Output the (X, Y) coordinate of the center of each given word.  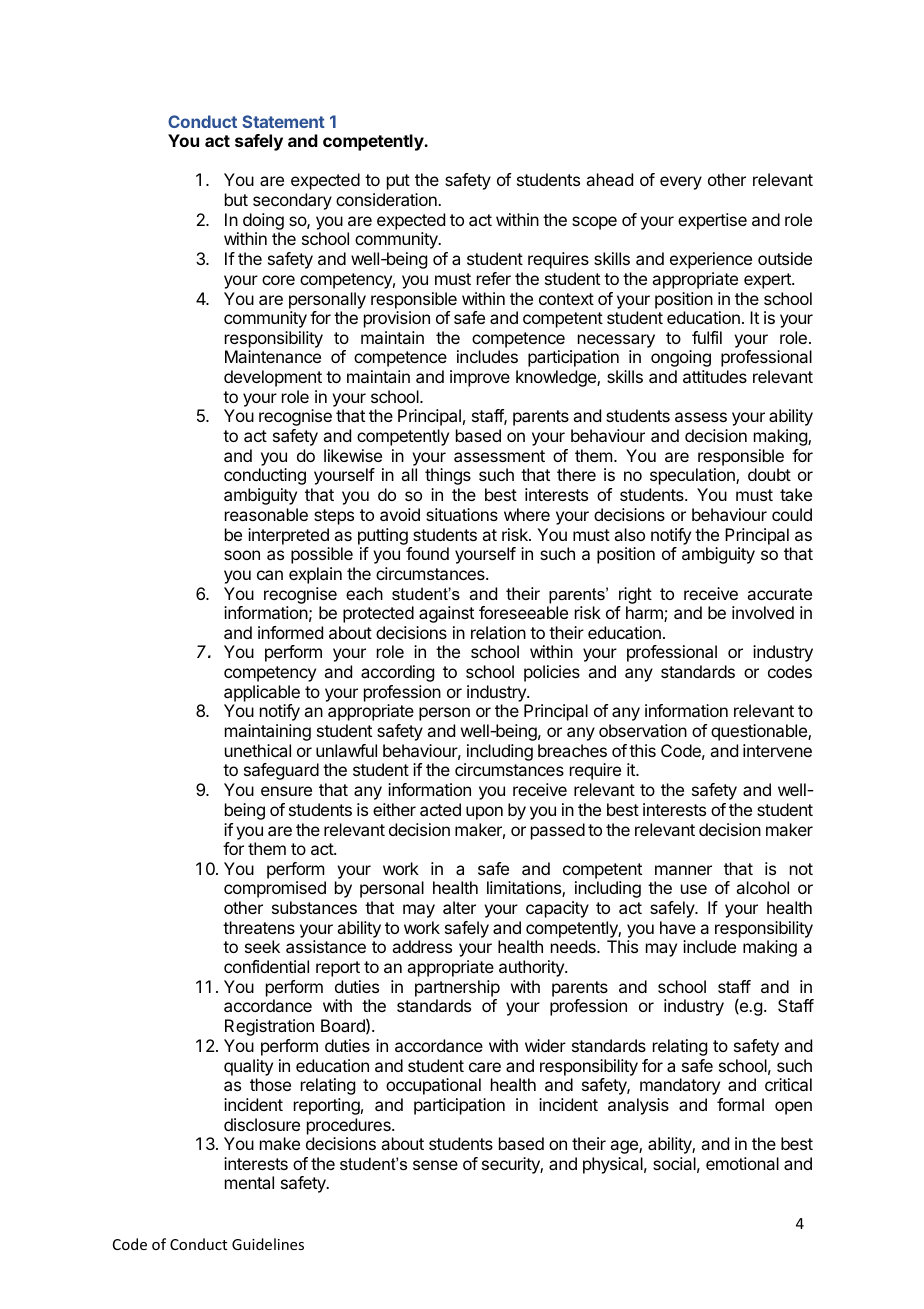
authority (532, 968)
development (273, 378)
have (678, 927)
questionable (760, 732)
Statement (283, 121)
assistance (326, 946)
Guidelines (268, 1244)
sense (435, 1165)
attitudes (715, 376)
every (681, 183)
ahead (609, 179)
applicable (262, 693)
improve (480, 378)
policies (552, 673)
